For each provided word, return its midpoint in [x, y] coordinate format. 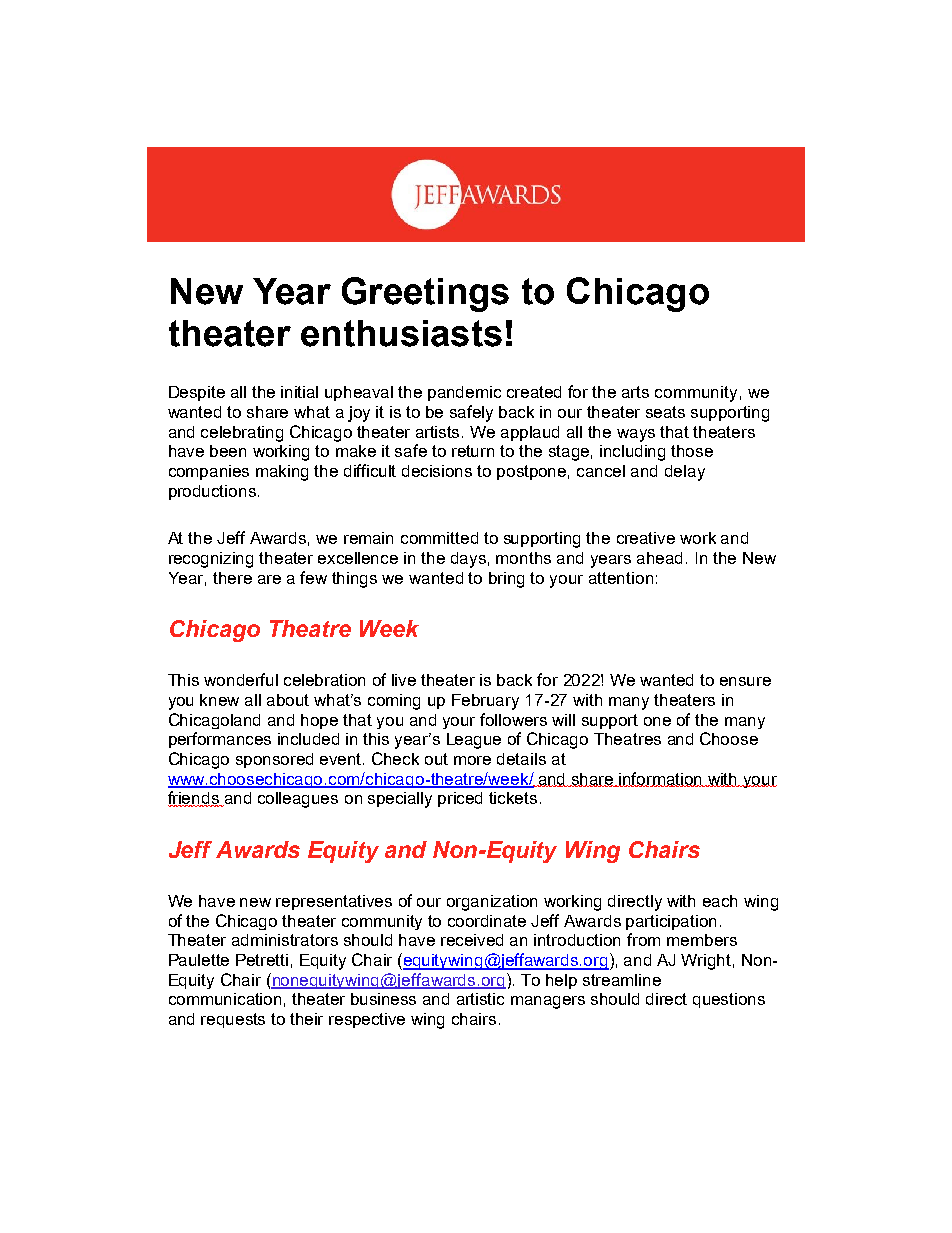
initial [299, 392]
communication [225, 999]
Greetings [425, 294]
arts [635, 392]
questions [729, 1000]
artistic [480, 999]
